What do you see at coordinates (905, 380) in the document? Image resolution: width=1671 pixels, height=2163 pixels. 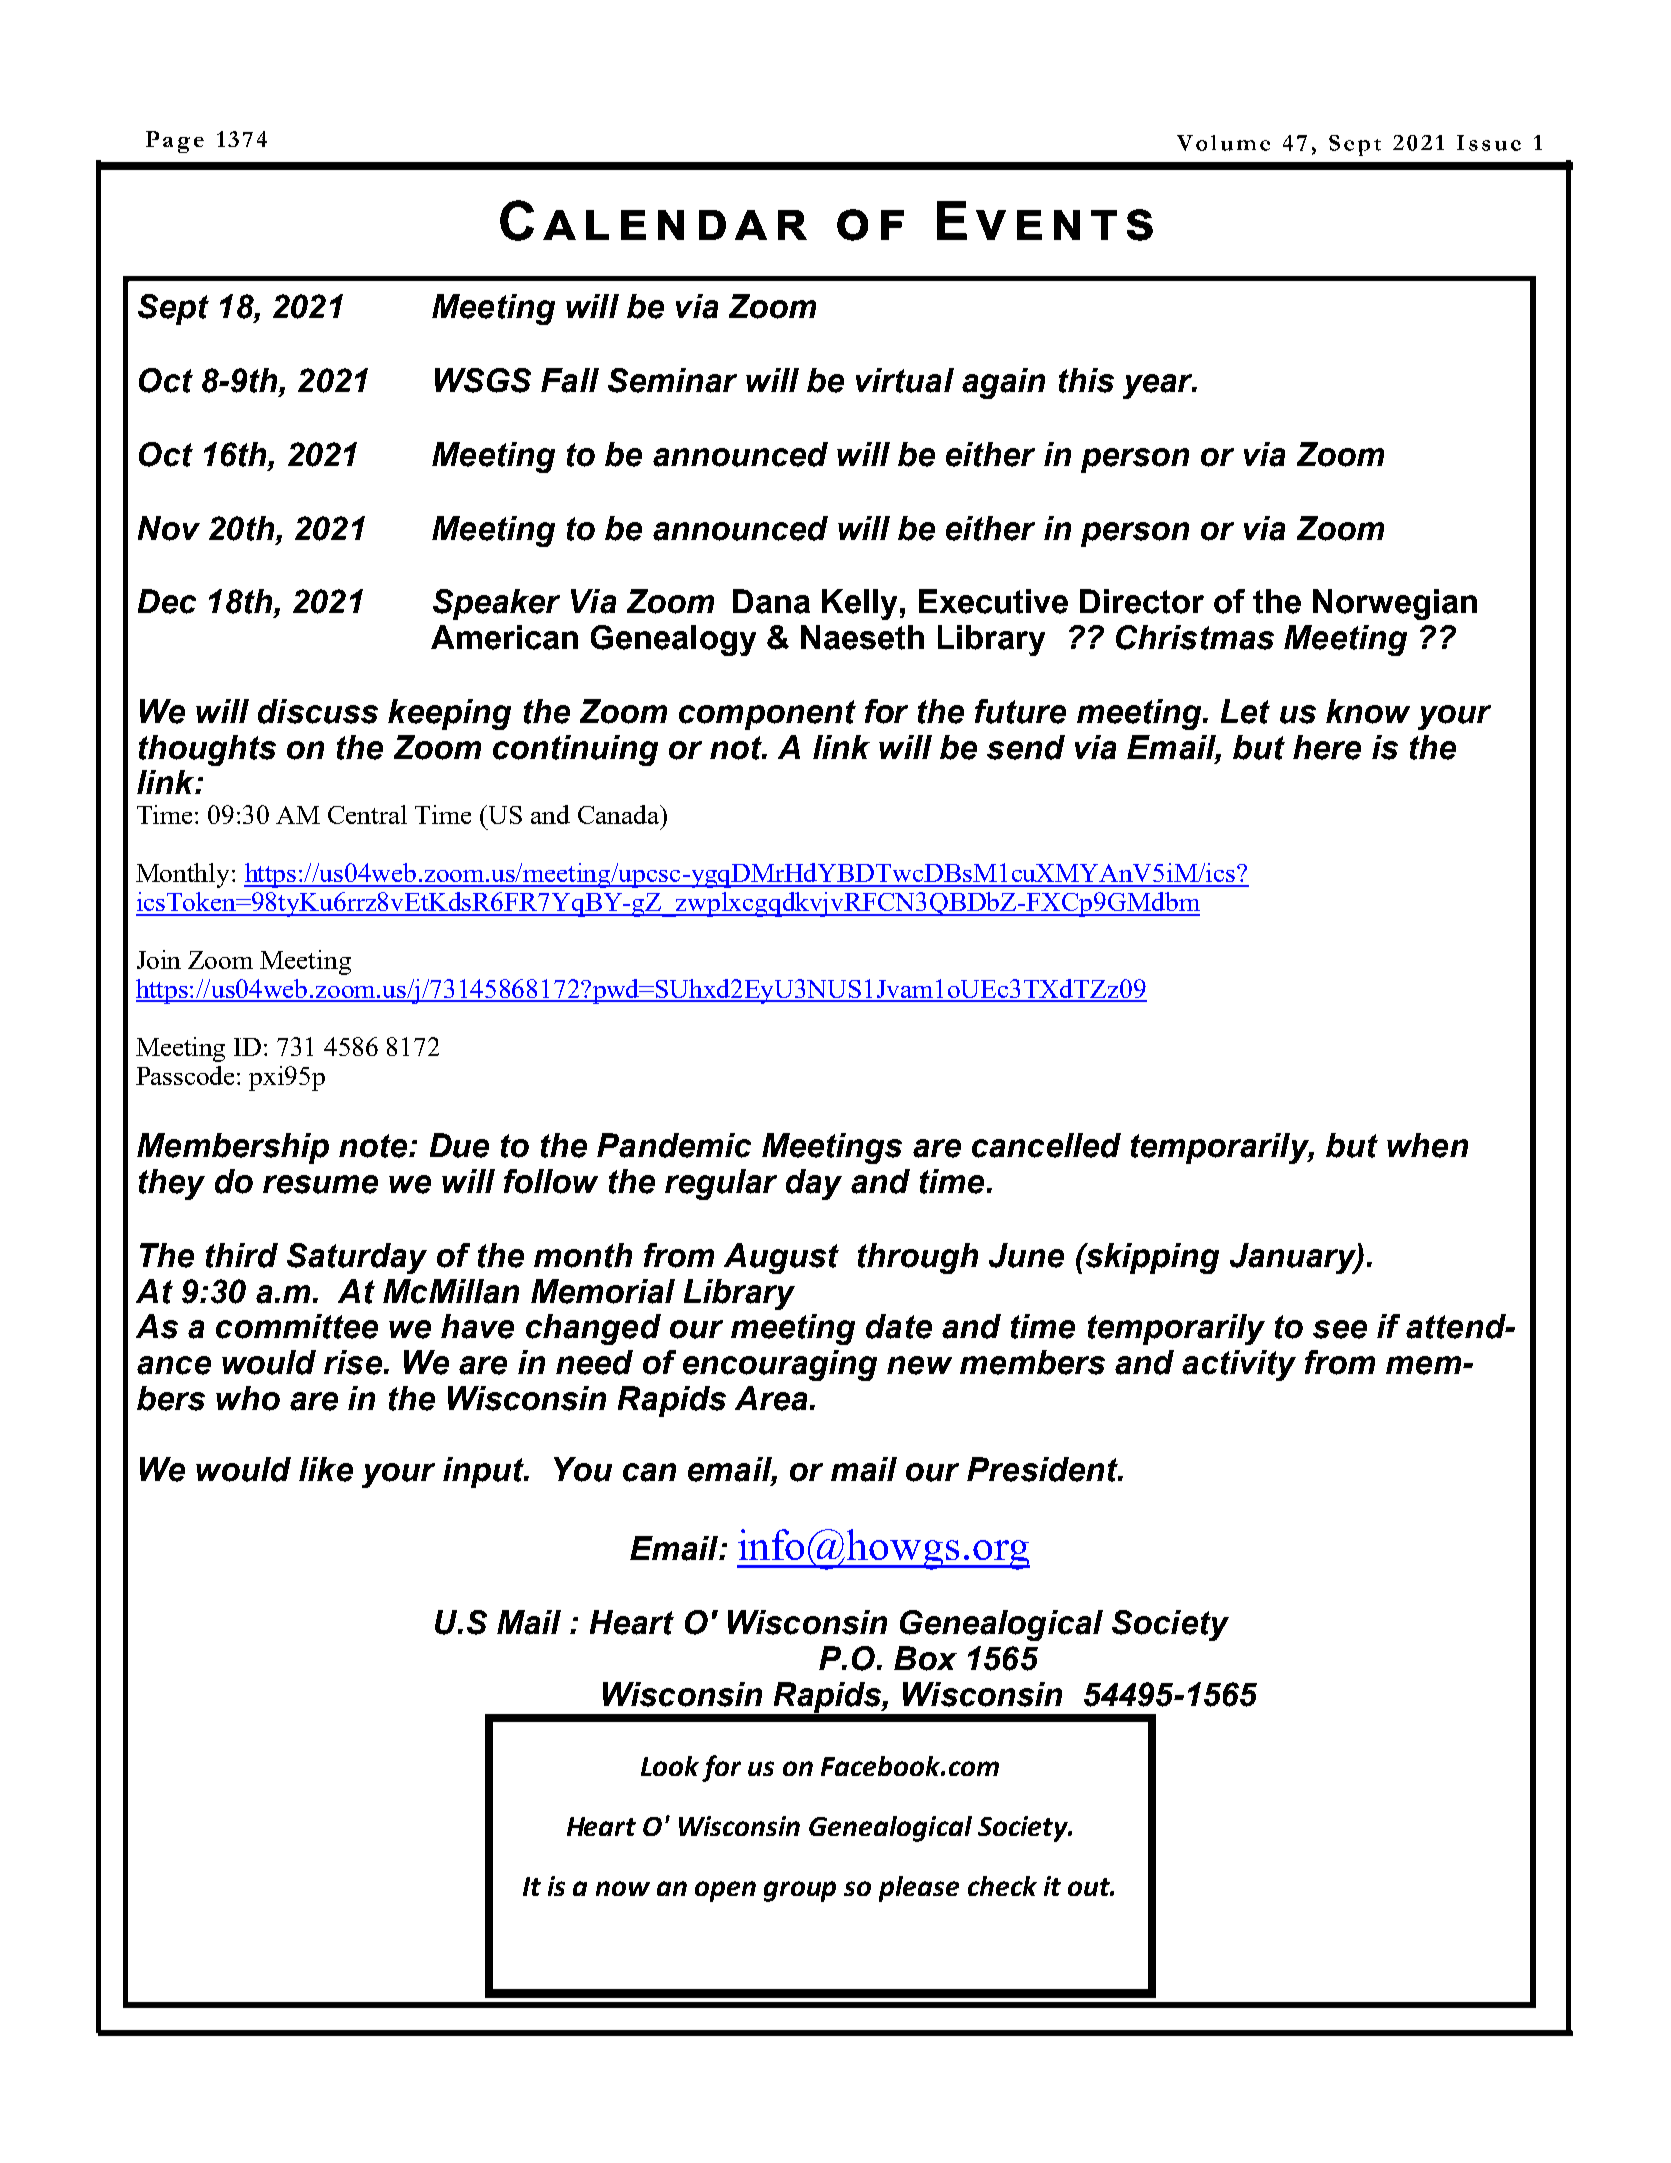 I see `virtual` at bounding box center [905, 380].
